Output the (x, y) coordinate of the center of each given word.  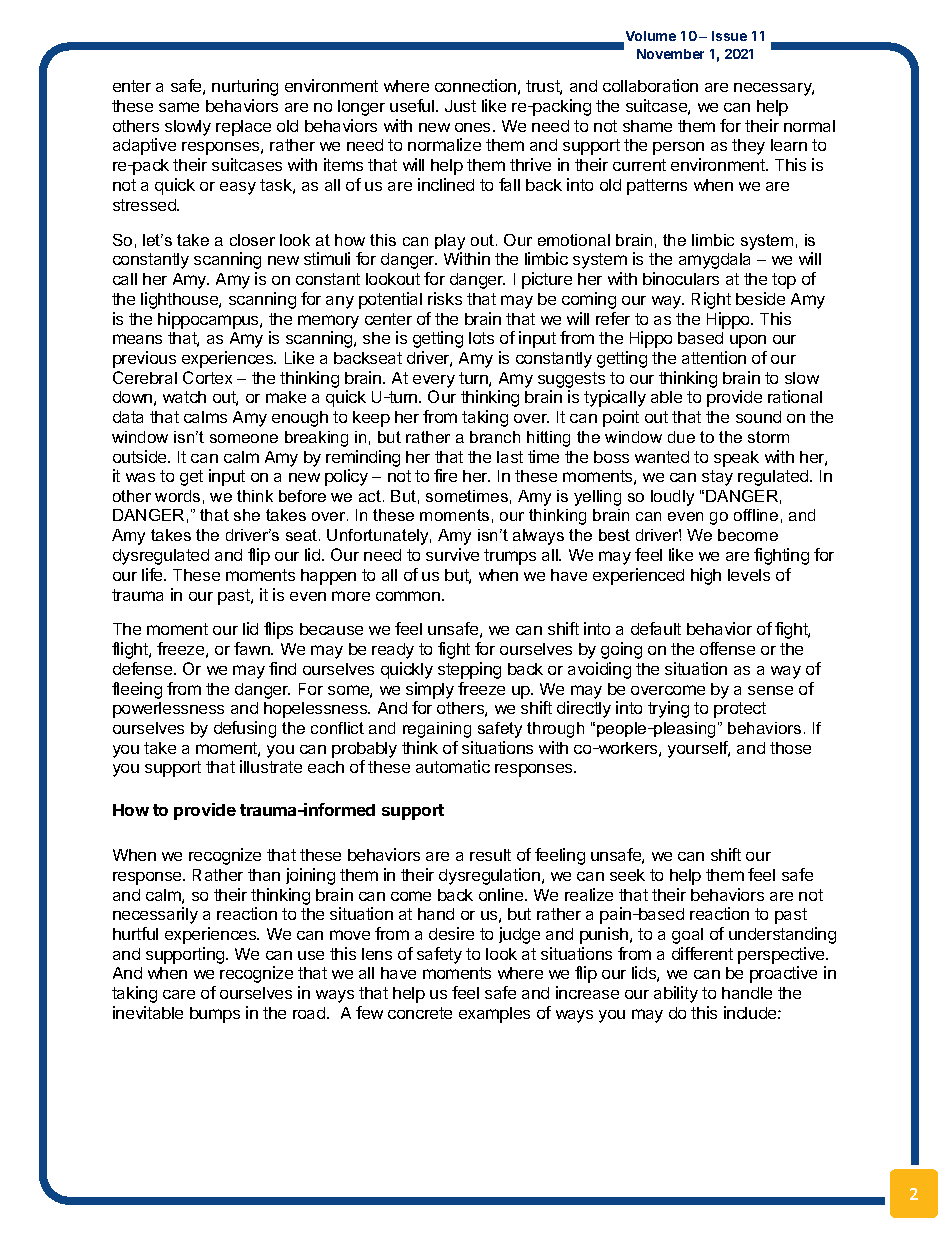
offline (756, 515)
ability (676, 994)
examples (494, 1015)
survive (452, 554)
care (179, 994)
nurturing (245, 87)
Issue (729, 36)
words (177, 496)
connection (475, 85)
